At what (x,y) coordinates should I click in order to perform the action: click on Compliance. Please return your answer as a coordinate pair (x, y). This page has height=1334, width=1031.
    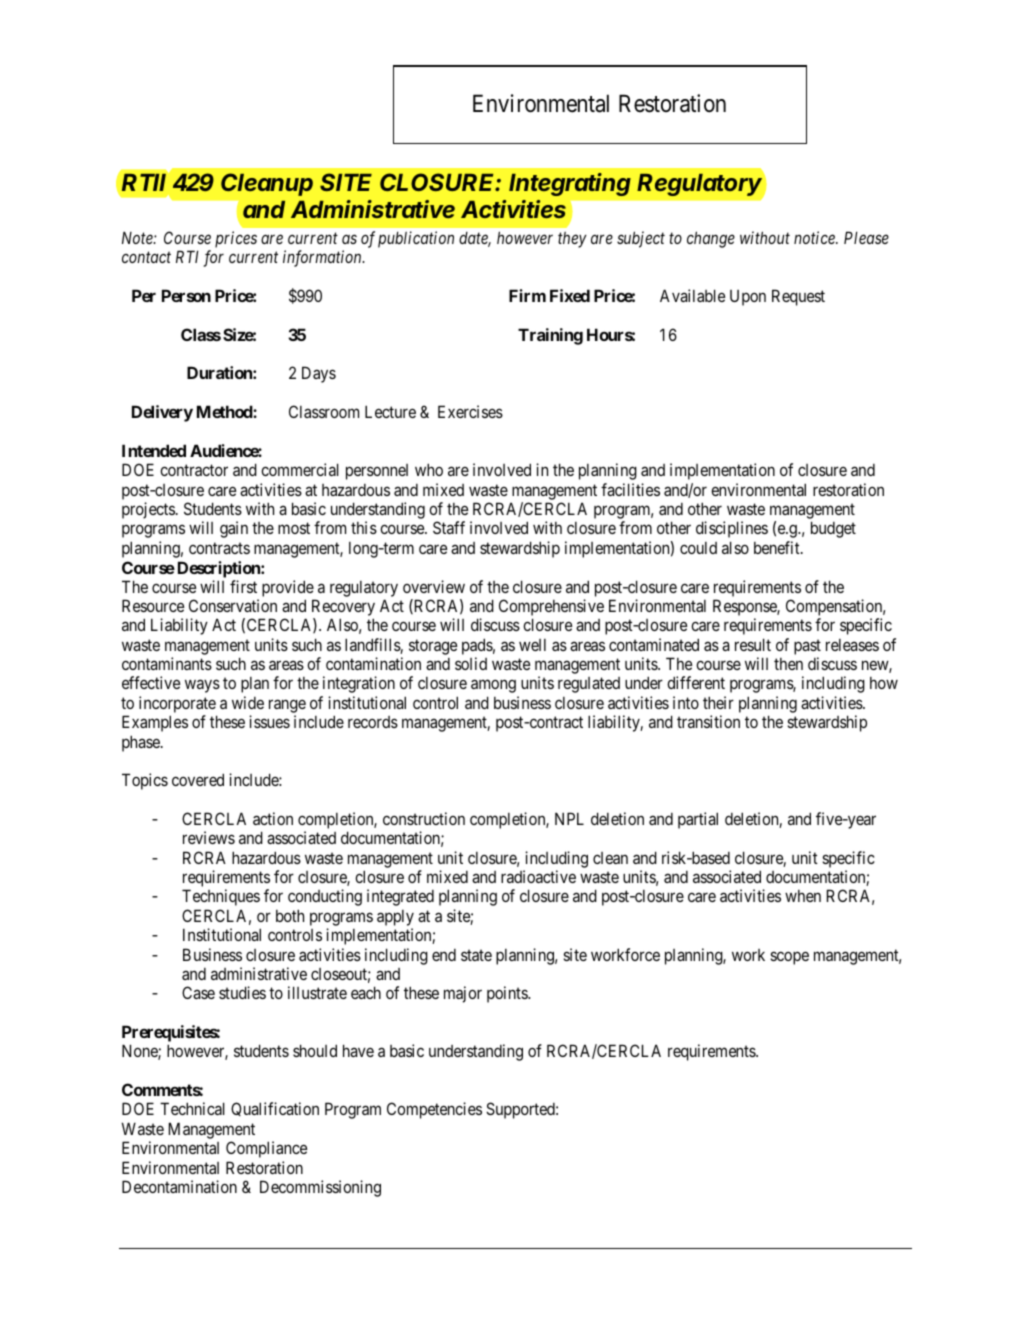
    Looking at the image, I should click on (266, 1149).
